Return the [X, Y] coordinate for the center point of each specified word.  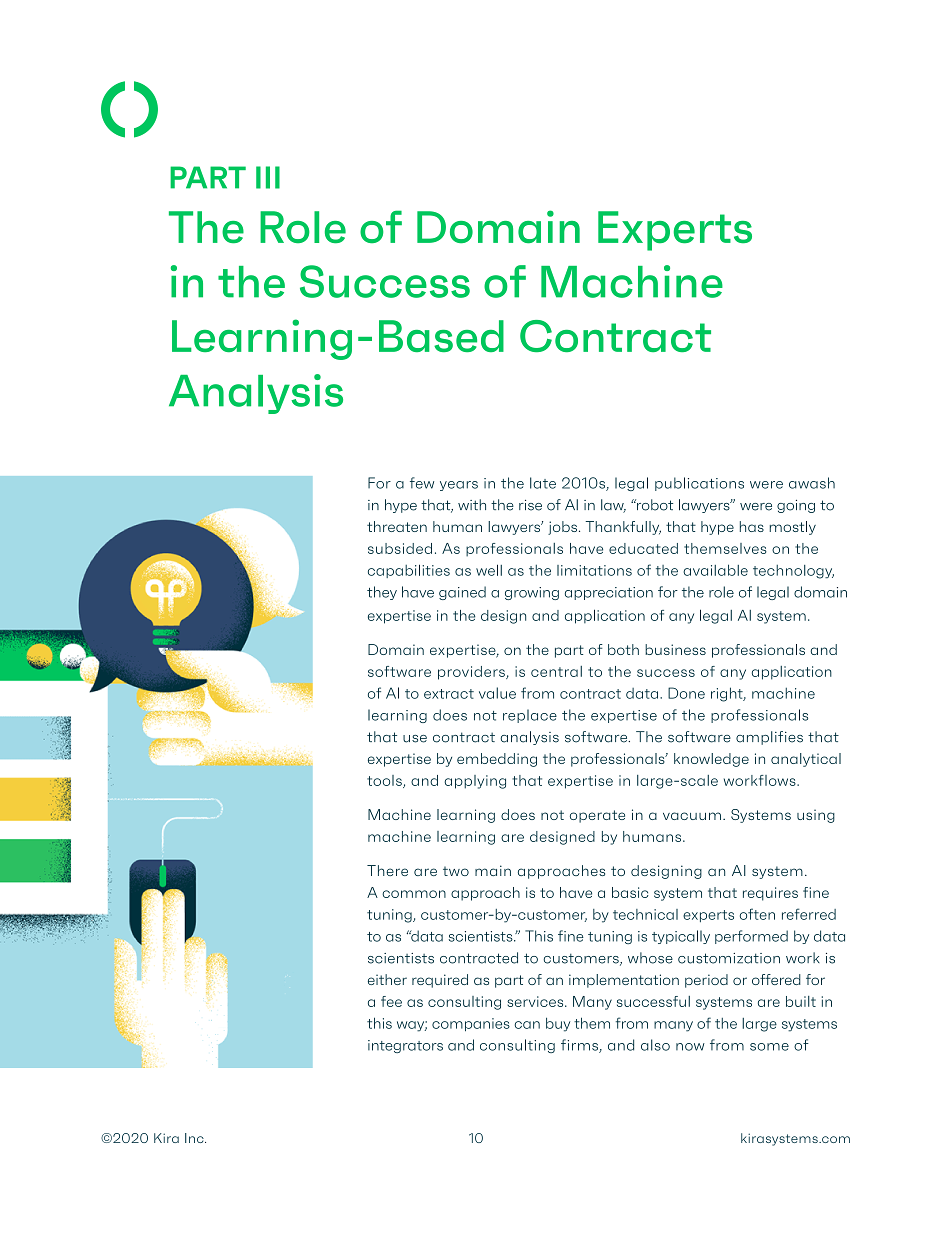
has [752, 526]
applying [475, 782]
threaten [397, 526]
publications [699, 484]
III [268, 177]
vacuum [692, 816]
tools [385, 781]
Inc [195, 1138]
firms [580, 1046]
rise [530, 505]
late [543, 483]
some [769, 1047]
